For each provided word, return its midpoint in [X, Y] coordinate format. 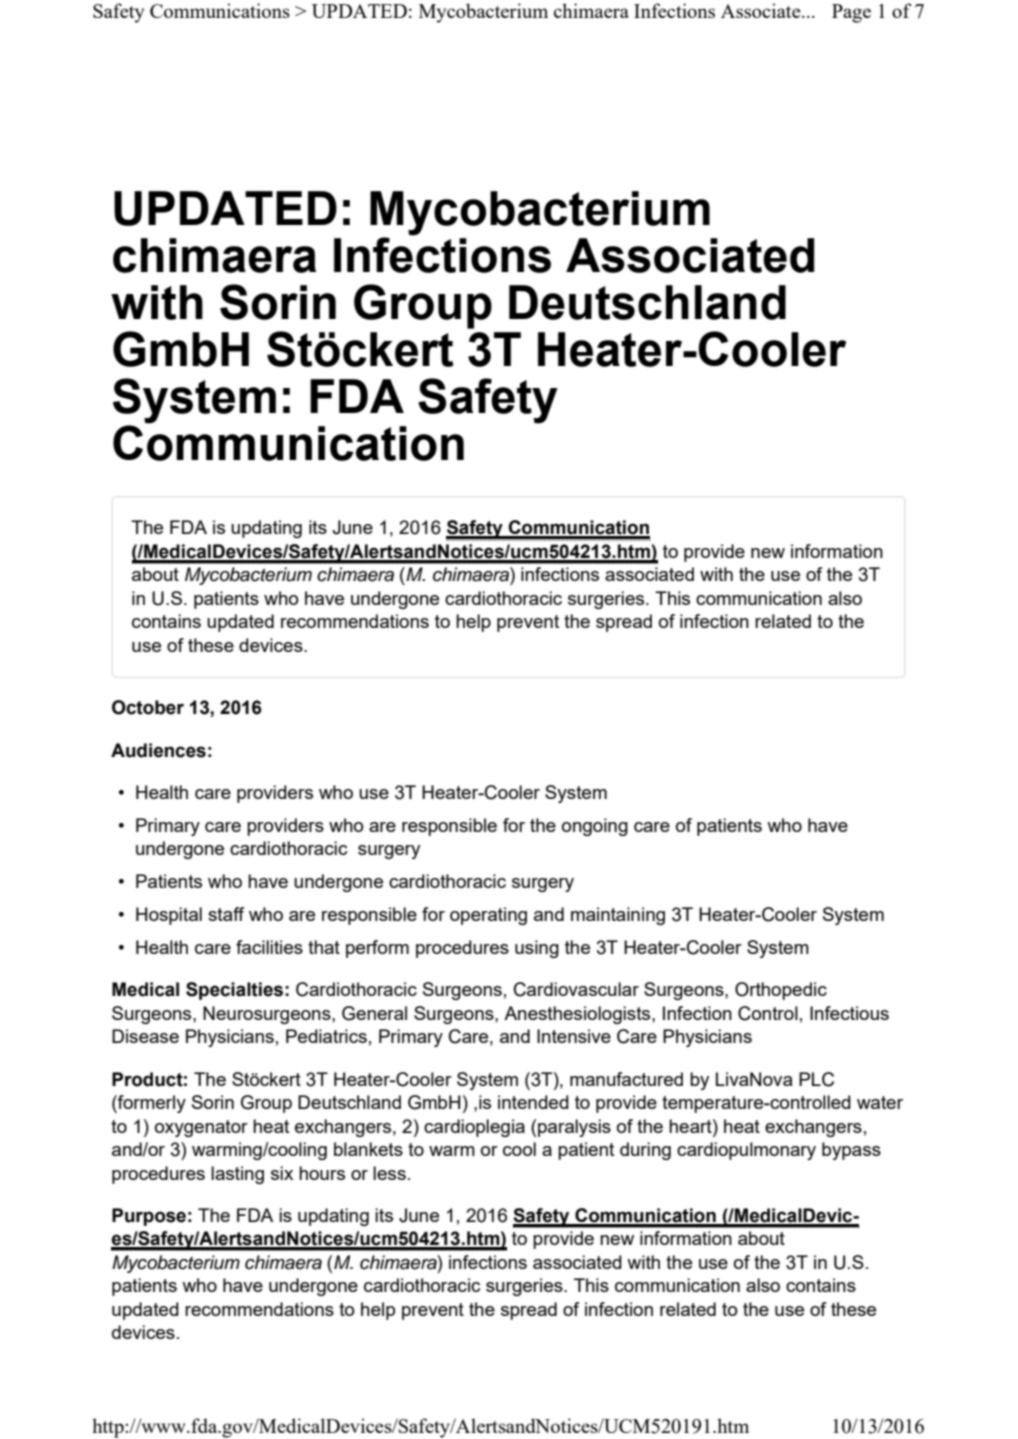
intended [533, 1102]
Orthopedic [781, 991]
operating [488, 916]
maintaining [618, 916]
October [148, 707]
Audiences [158, 750]
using [537, 949]
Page [851, 13]
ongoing [595, 827]
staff [226, 914]
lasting [237, 1175]
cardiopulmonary [746, 1151]
